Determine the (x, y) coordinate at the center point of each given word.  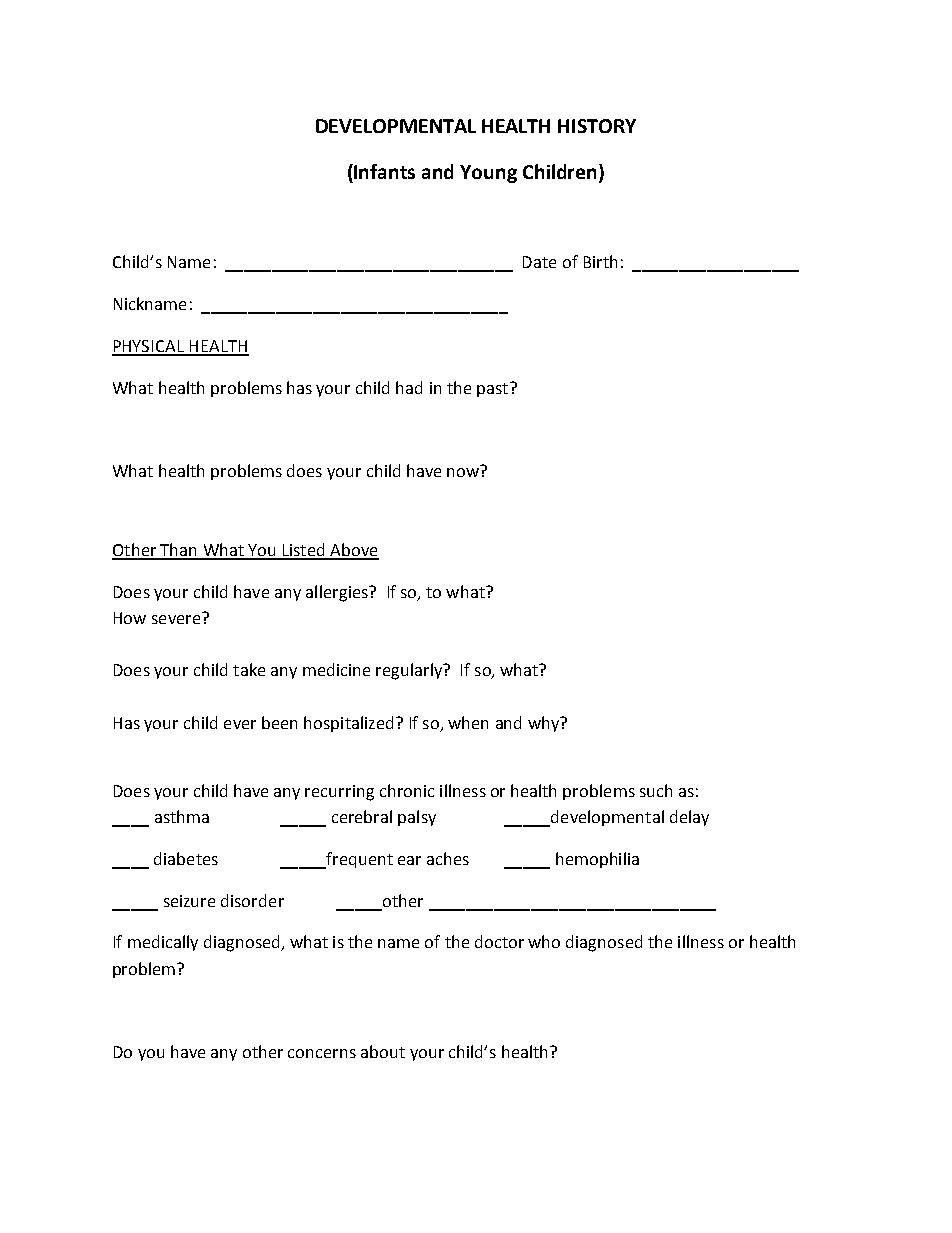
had (409, 387)
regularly (410, 671)
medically (163, 943)
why (544, 724)
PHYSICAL (149, 347)
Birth (600, 261)
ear (409, 860)
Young (488, 174)
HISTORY (597, 126)
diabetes (186, 858)
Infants (384, 171)
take (249, 669)
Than (178, 551)
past (494, 389)
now (463, 472)
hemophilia (597, 860)
